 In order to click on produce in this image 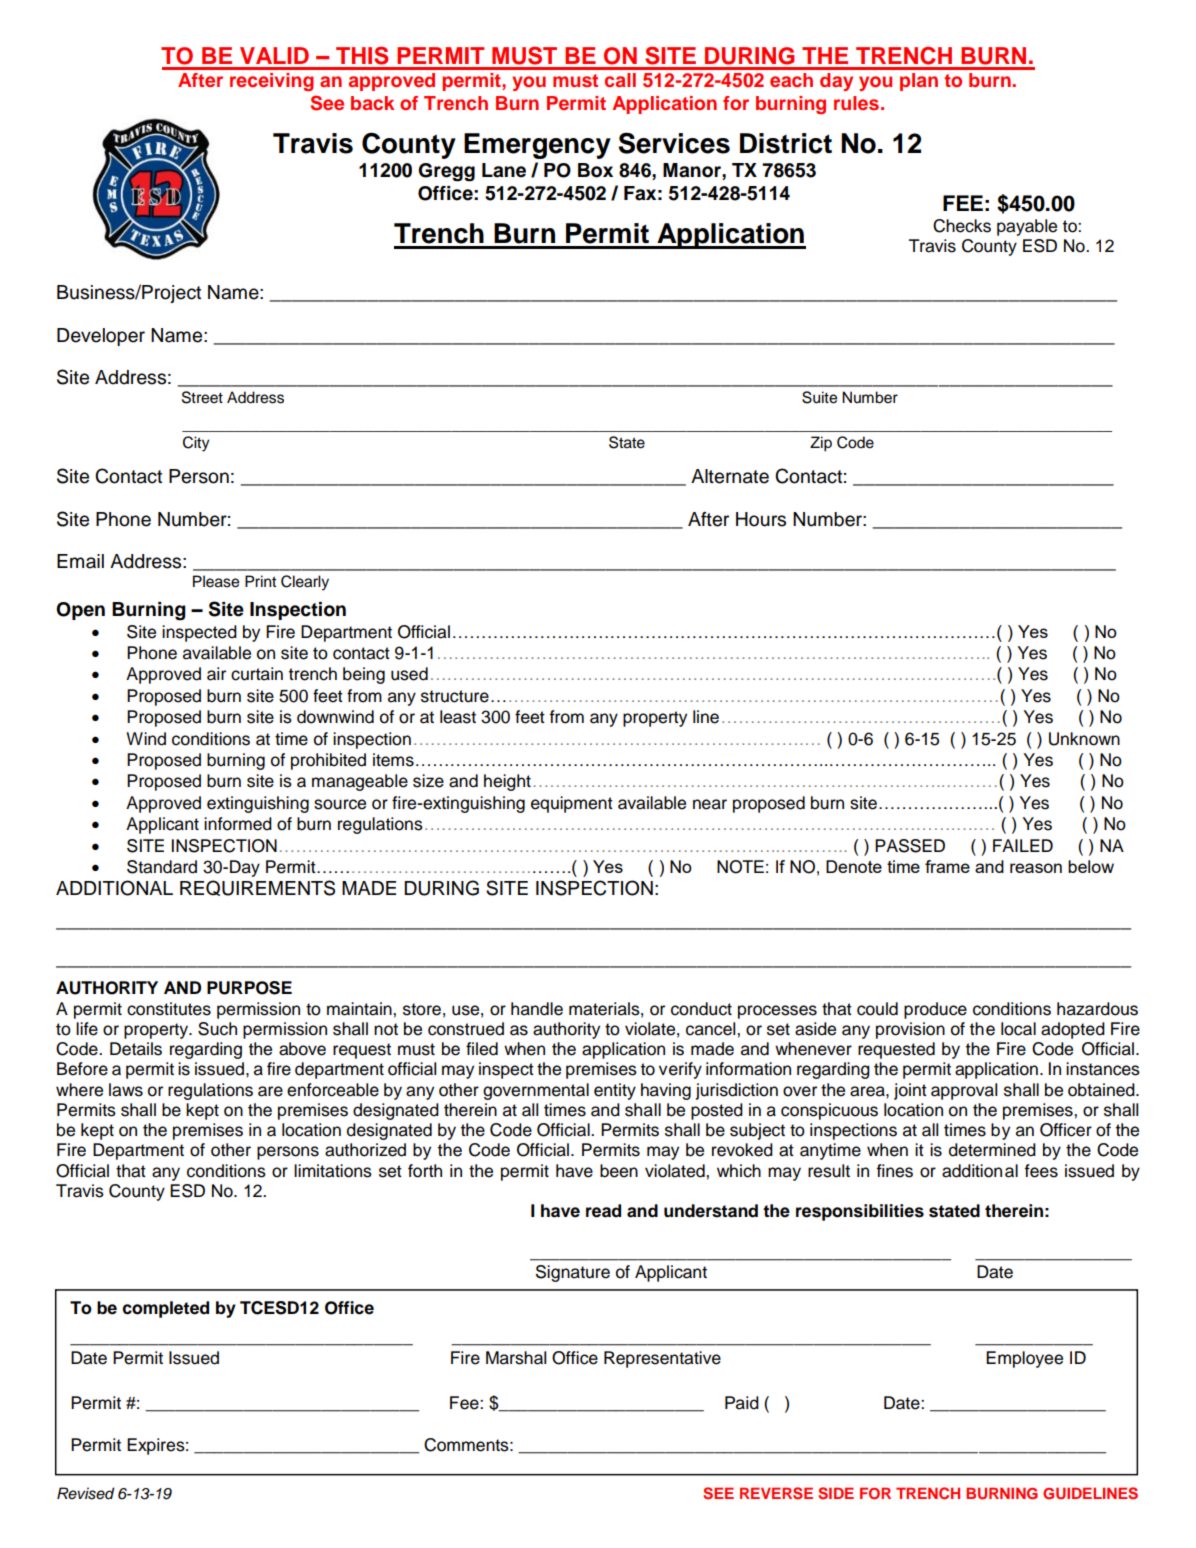, I will do `click(935, 1010)`.
